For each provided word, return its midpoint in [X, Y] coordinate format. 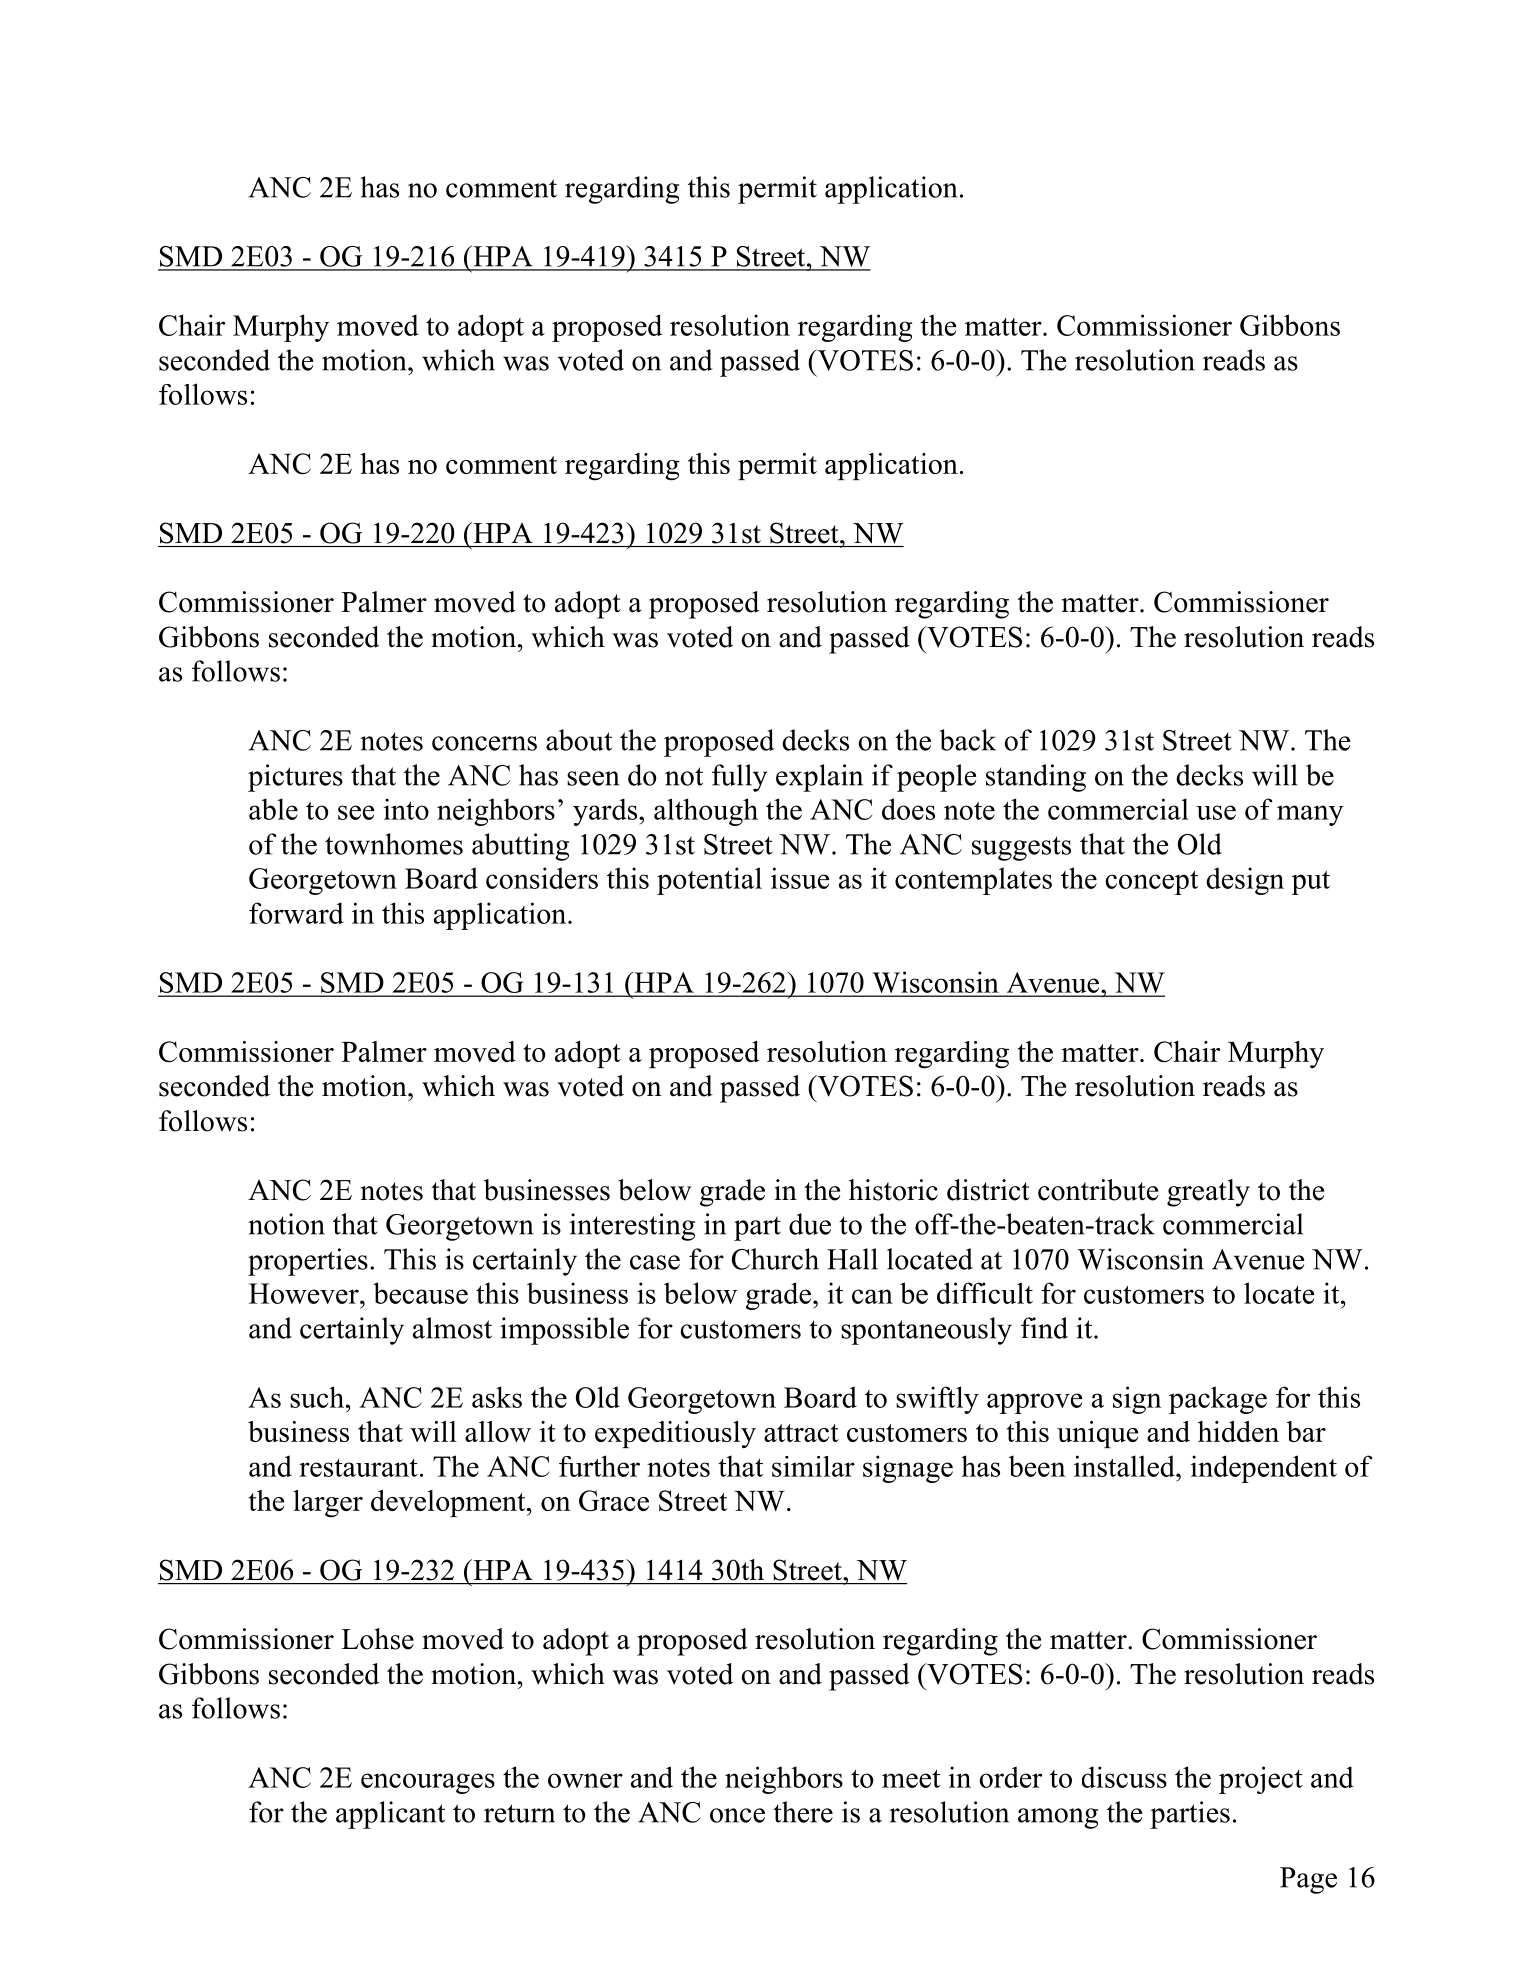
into [406, 809]
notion [286, 1224]
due [810, 1224]
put [1311, 883]
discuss [1124, 1777]
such [318, 1397]
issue [800, 878]
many [1310, 815]
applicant [390, 1815]
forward [296, 913]
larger [328, 1504]
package [1218, 1400]
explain [819, 778]
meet [911, 1779]
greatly [1208, 1193]
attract [801, 1433]
